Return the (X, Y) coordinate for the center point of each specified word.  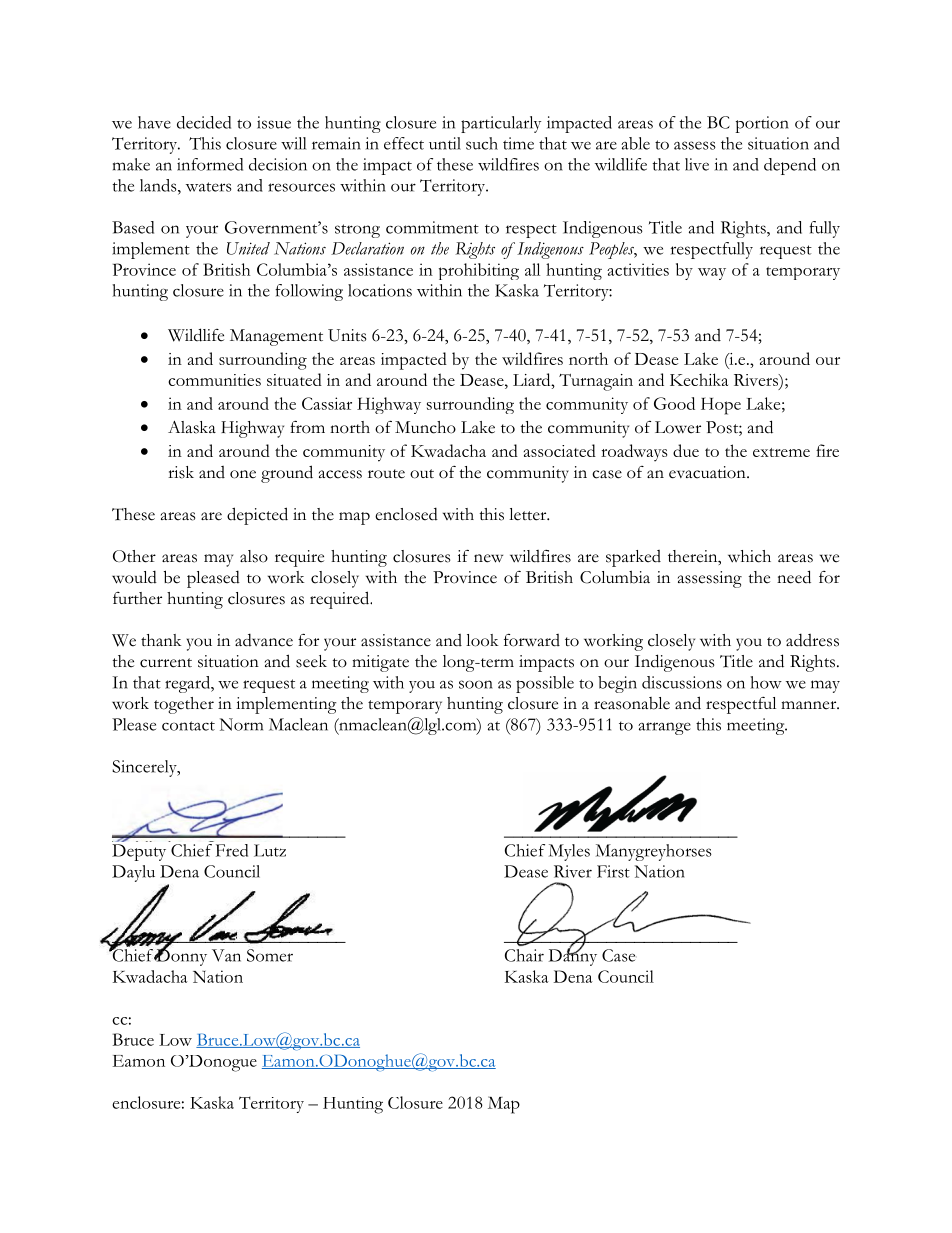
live (697, 164)
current (166, 663)
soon (476, 684)
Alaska (192, 427)
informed (210, 164)
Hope (721, 406)
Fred (232, 850)
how (766, 682)
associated (560, 450)
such (482, 143)
